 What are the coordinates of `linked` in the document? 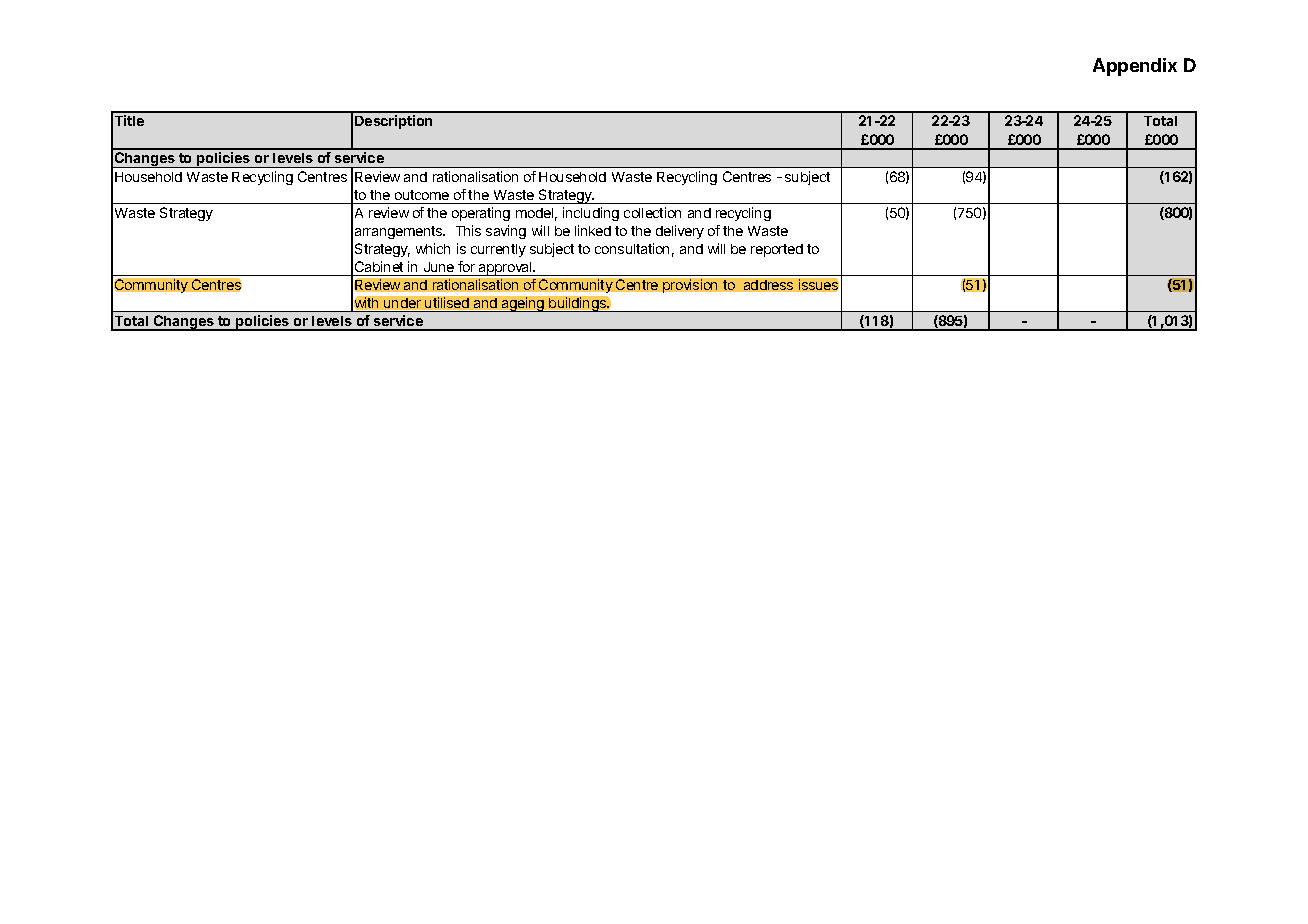 It's located at (593, 230).
